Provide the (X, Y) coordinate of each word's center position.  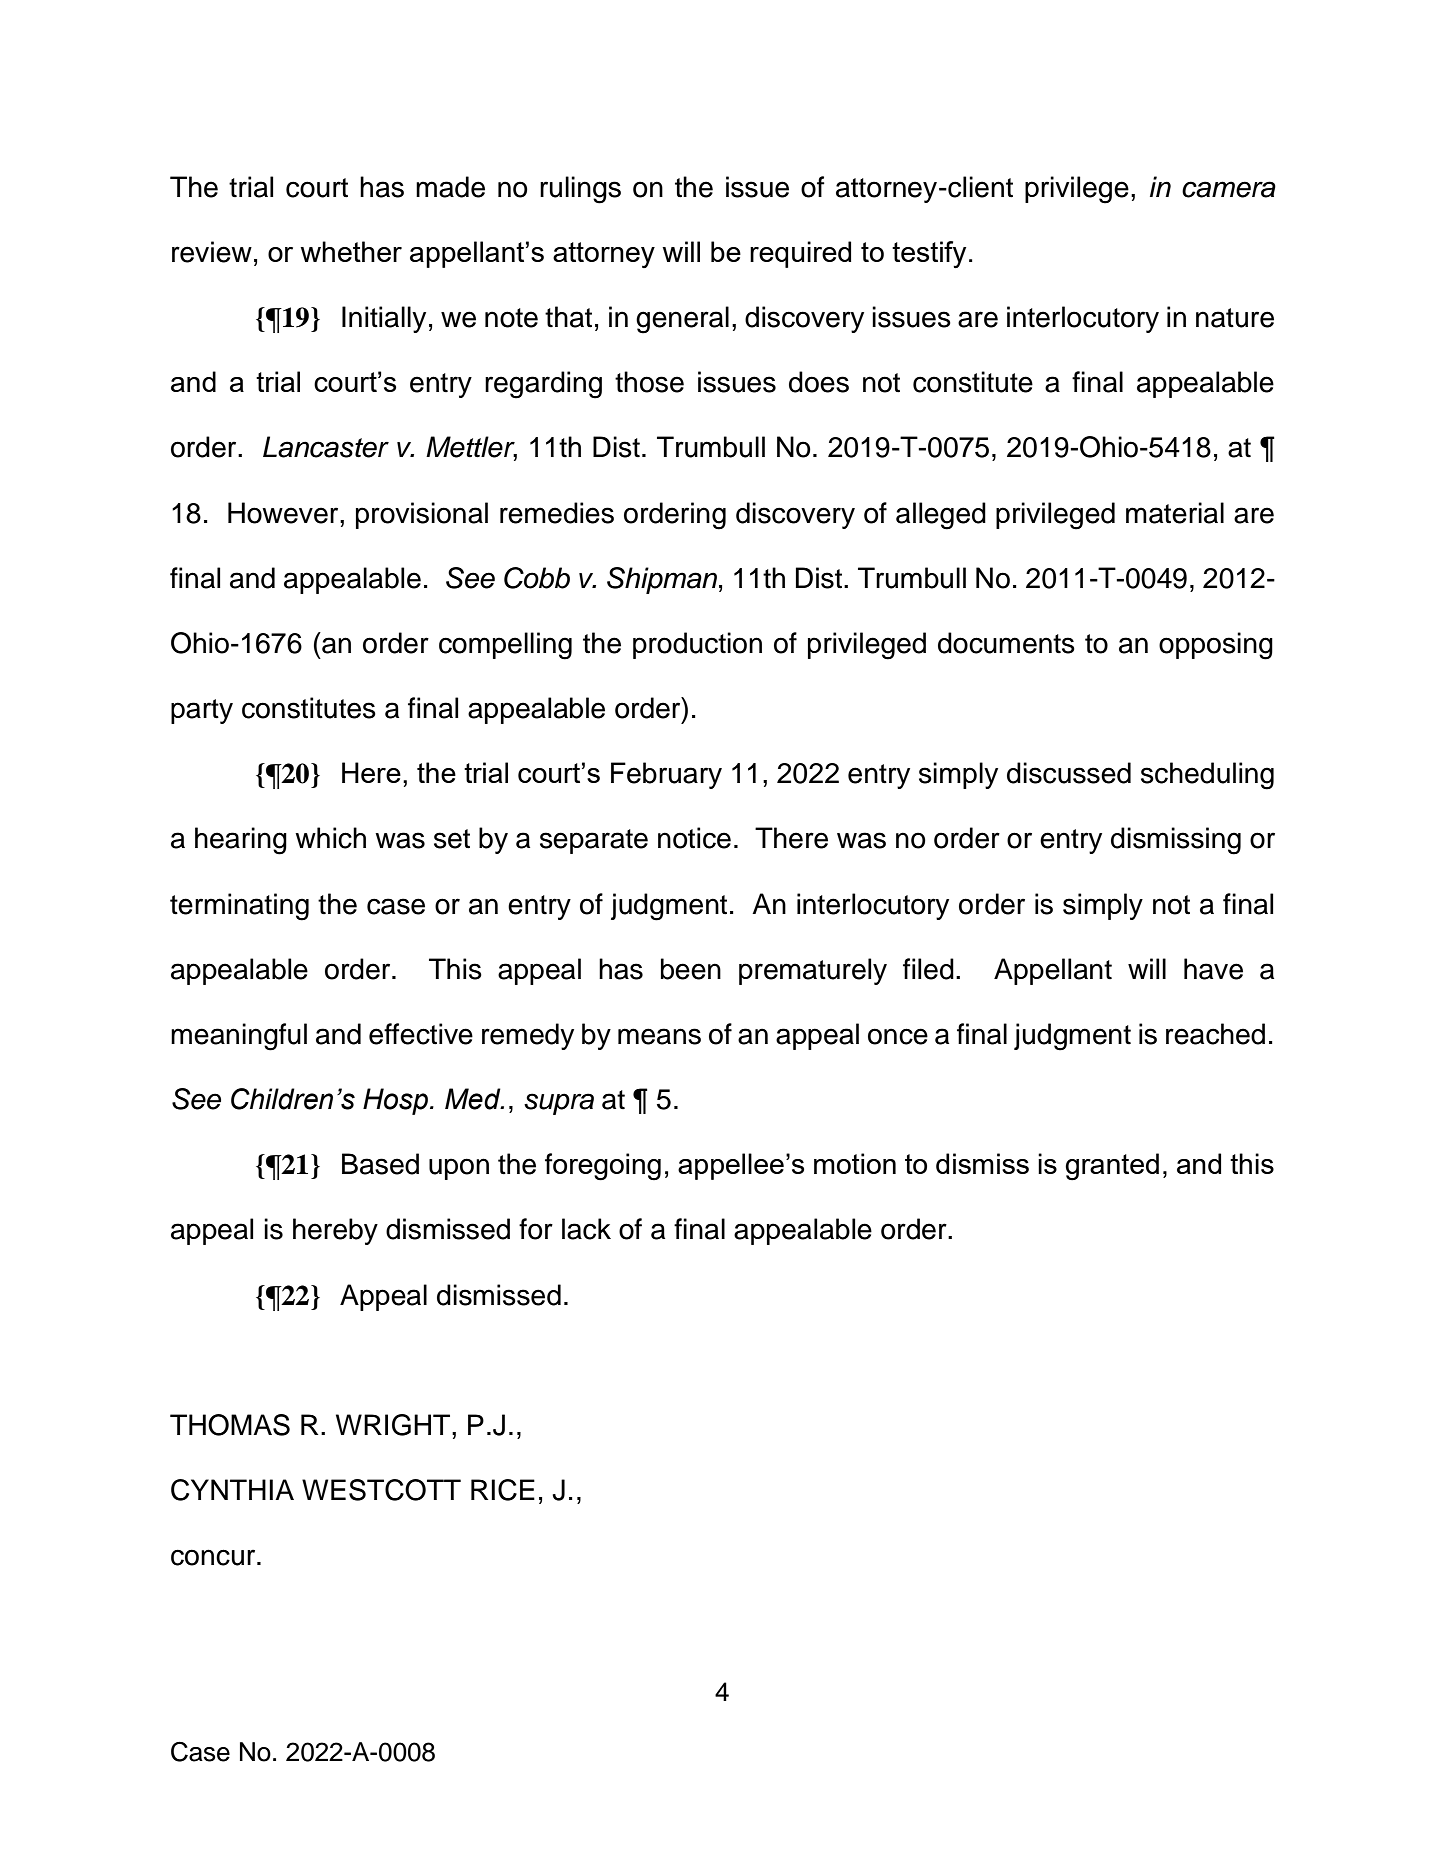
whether (351, 251)
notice (694, 838)
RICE (503, 1490)
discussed (1069, 773)
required (800, 254)
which (330, 838)
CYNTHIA (232, 1490)
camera (1229, 189)
